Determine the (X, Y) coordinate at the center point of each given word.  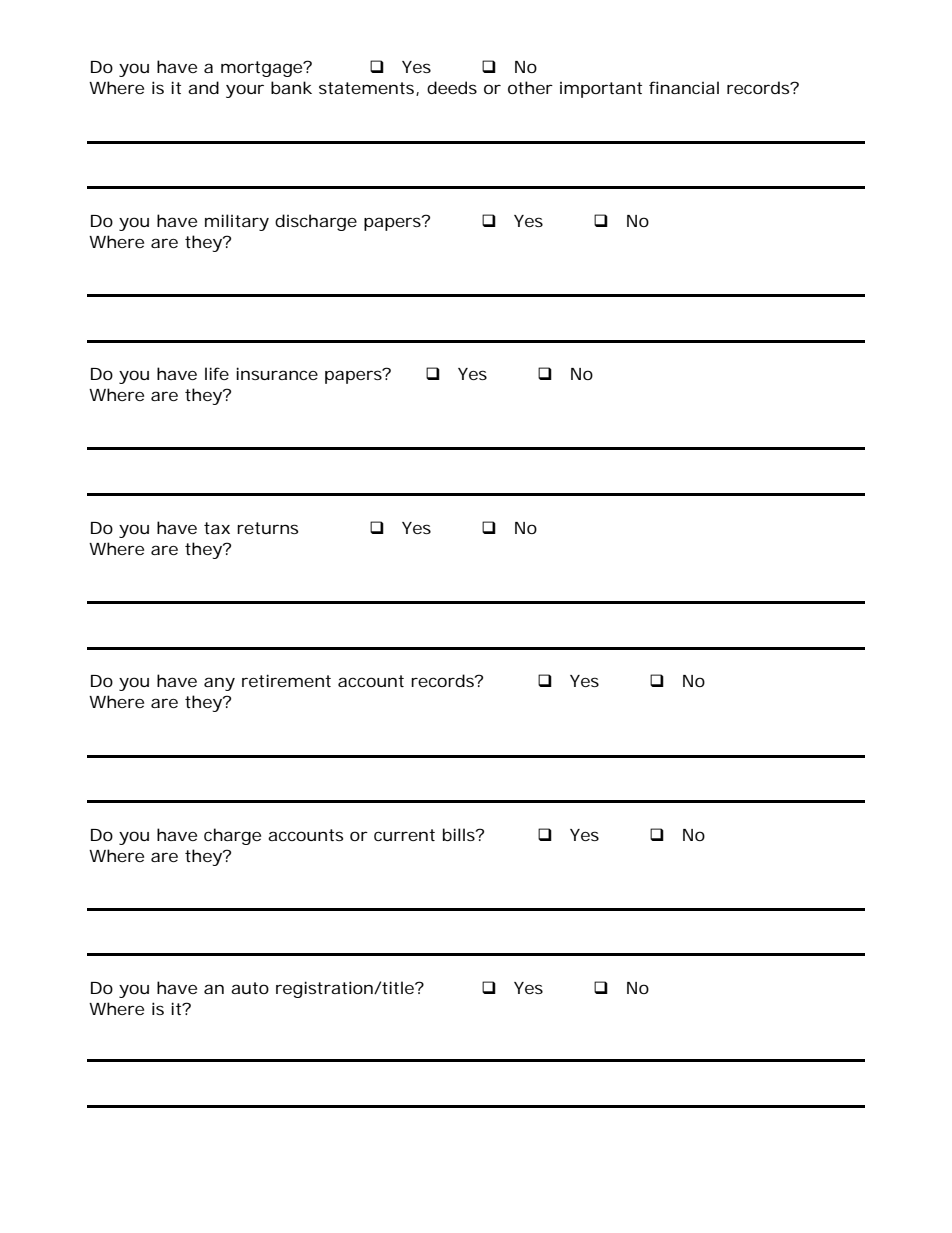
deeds (452, 87)
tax (217, 528)
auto (250, 988)
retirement (286, 680)
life (217, 373)
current (404, 835)
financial (684, 87)
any (219, 684)
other (530, 87)
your (245, 91)
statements (369, 89)
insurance (277, 373)
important (601, 90)
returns (267, 528)
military (237, 222)
